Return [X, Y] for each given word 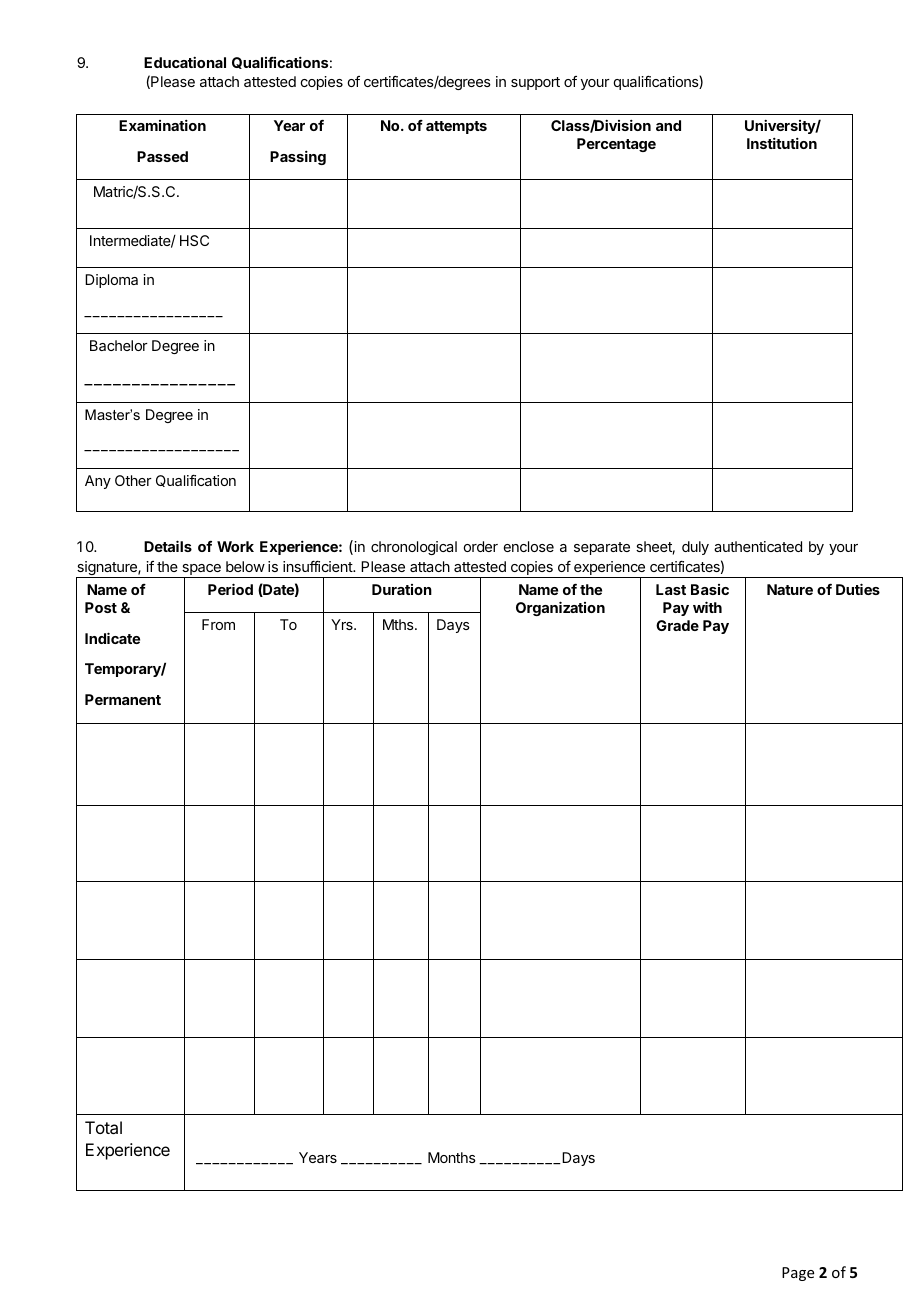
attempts [456, 127]
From [218, 624]
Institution [782, 143]
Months [452, 1157]
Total [103, 1127]
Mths [399, 624]
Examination [162, 125]
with [707, 607]
